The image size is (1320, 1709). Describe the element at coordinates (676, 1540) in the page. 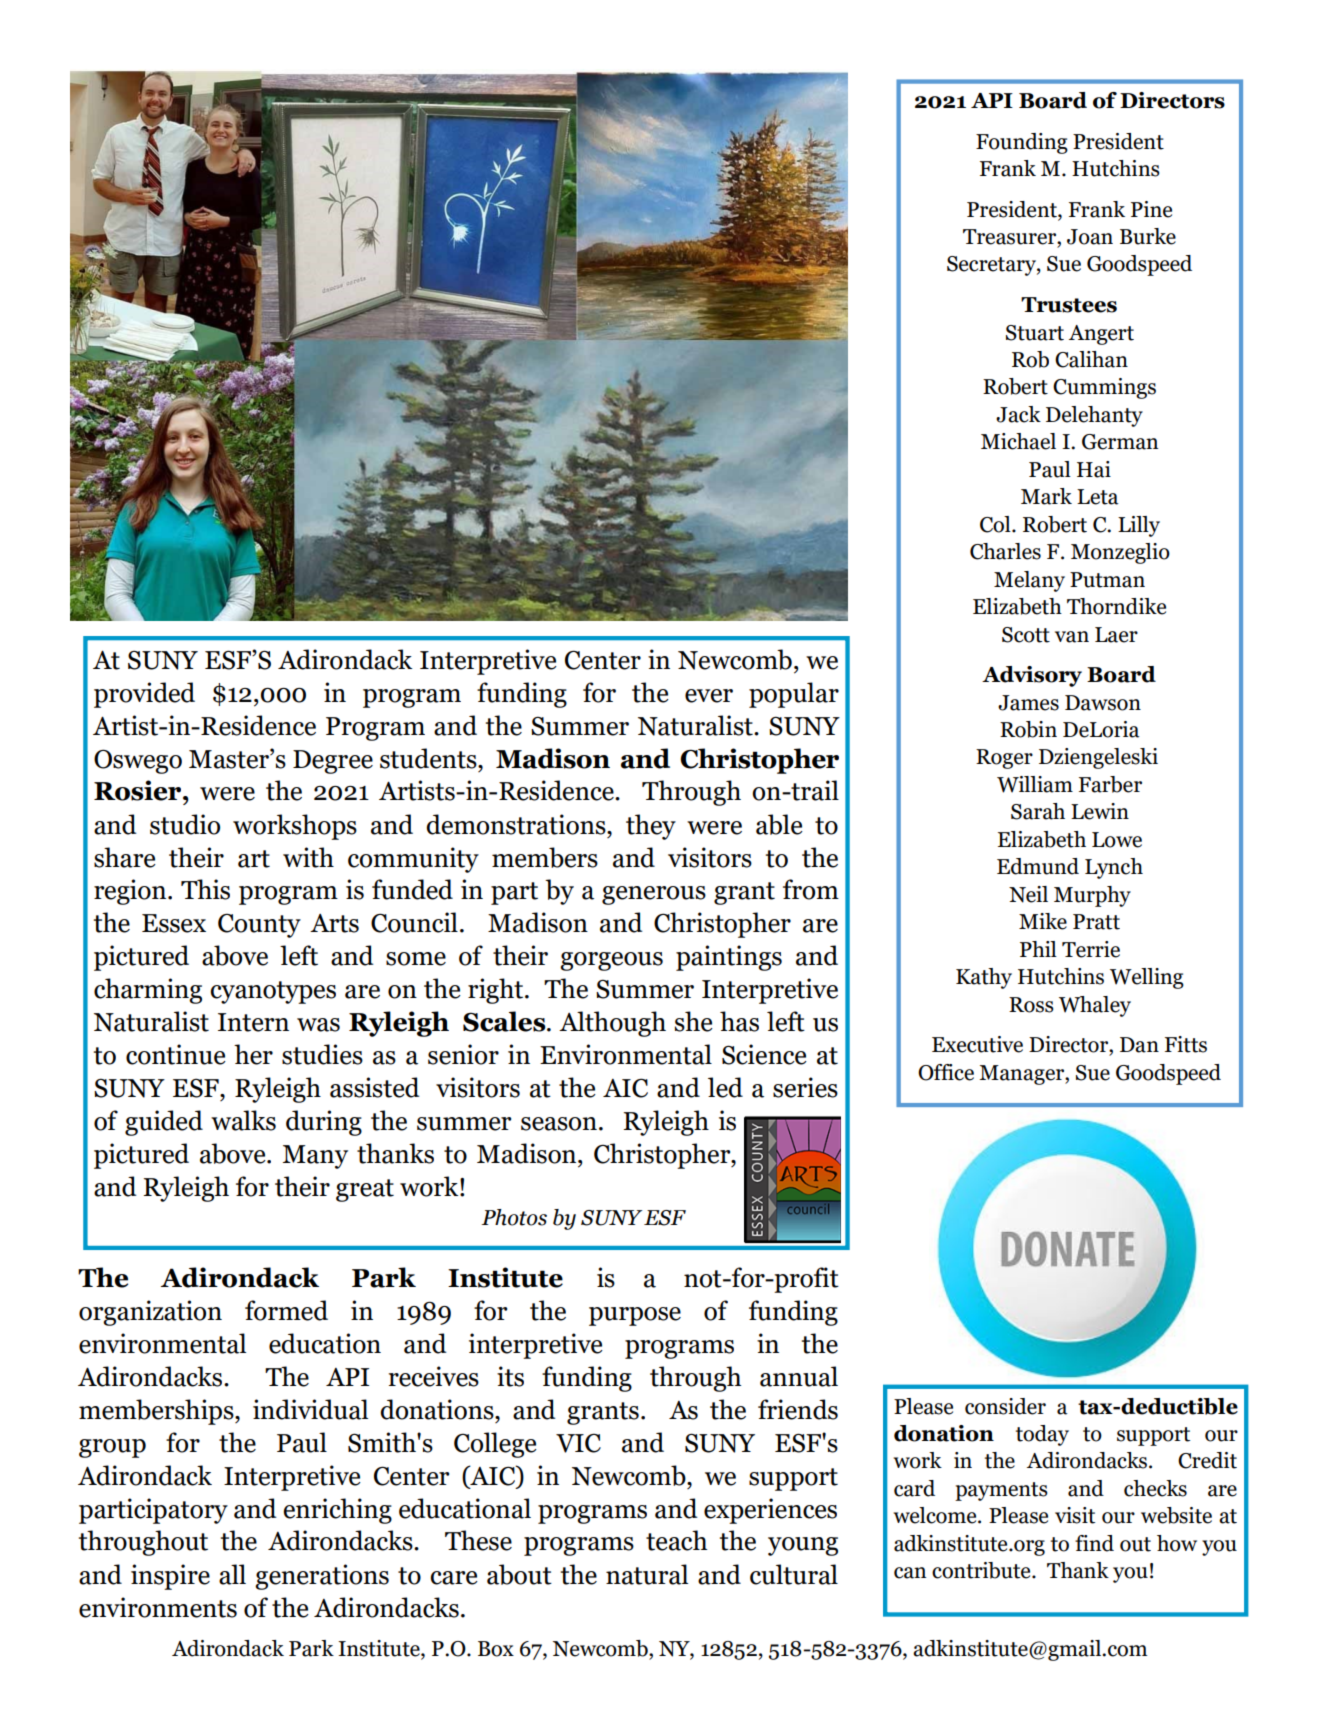

I see `teach` at that location.
